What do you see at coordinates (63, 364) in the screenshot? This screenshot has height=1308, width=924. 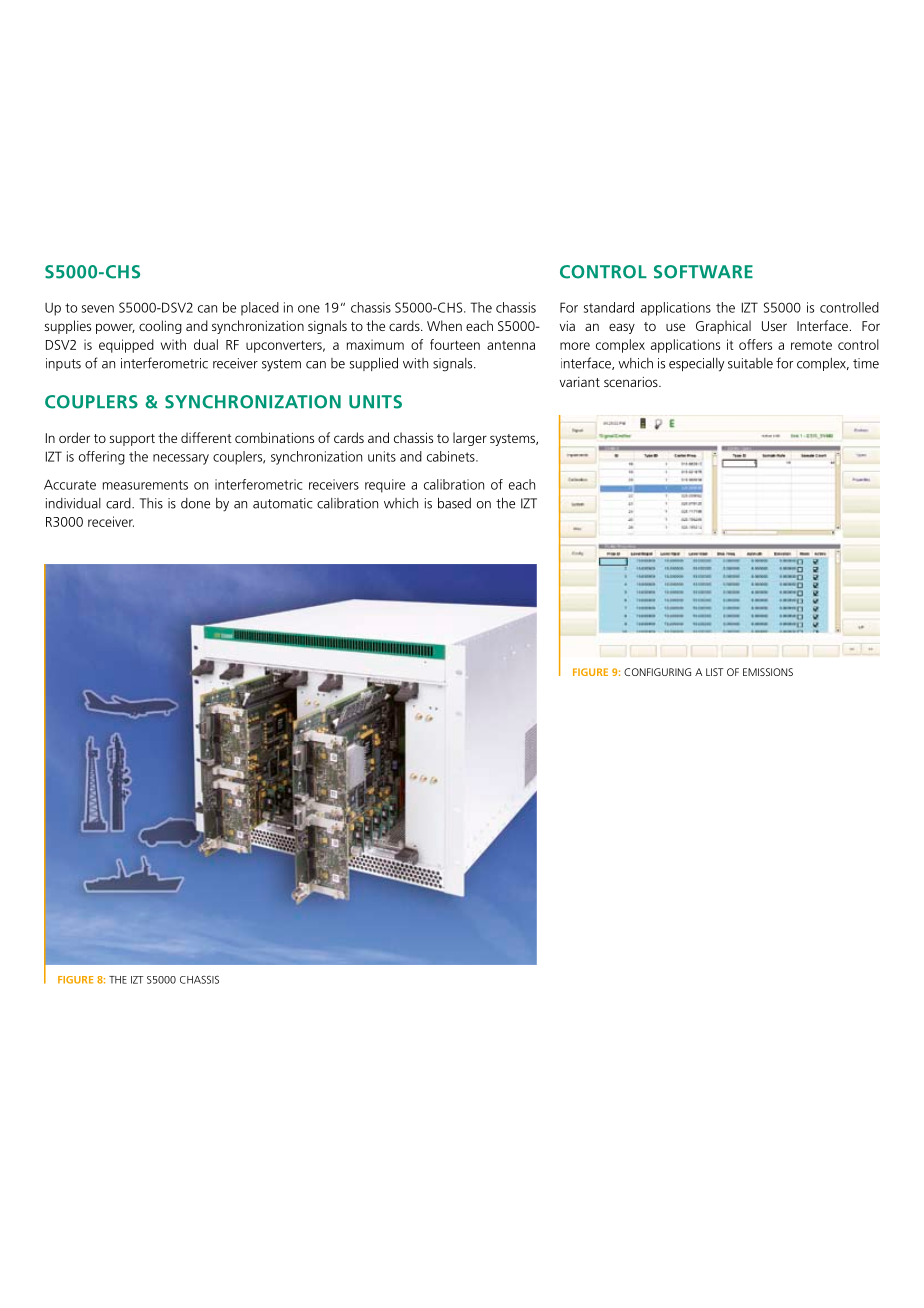 I see `inputs` at bounding box center [63, 364].
